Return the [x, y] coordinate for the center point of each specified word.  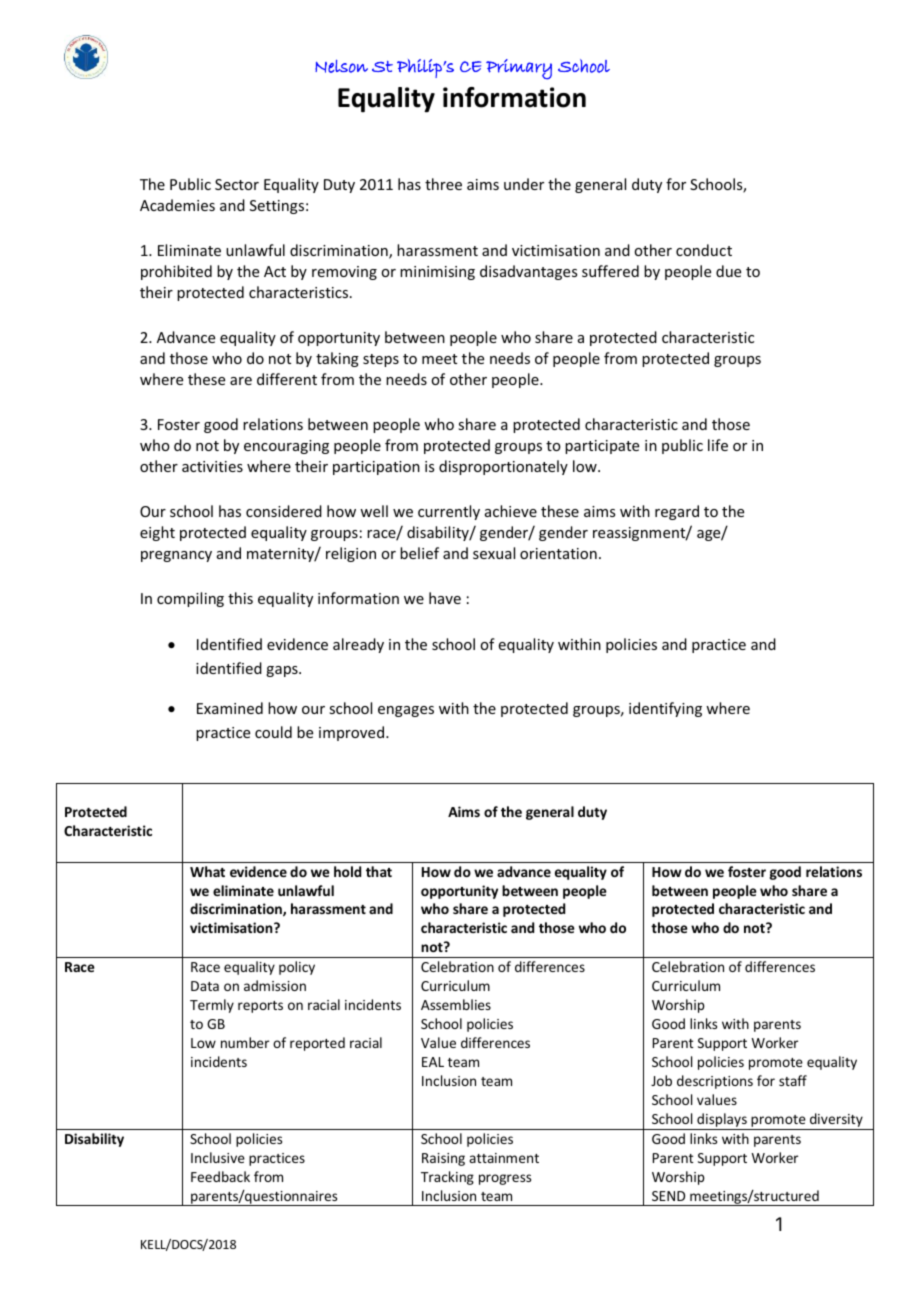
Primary [519, 69]
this [240, 598]
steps [381, 360]
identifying [665, 709]
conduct [704, 250]
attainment [504, 1158]
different [287, 379]
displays [722, 1121]
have [445, 598]
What [207, 871]
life [718, 445]
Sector [237, 184]
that [379, 871]
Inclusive [218, 1157]
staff [793, 1080]
